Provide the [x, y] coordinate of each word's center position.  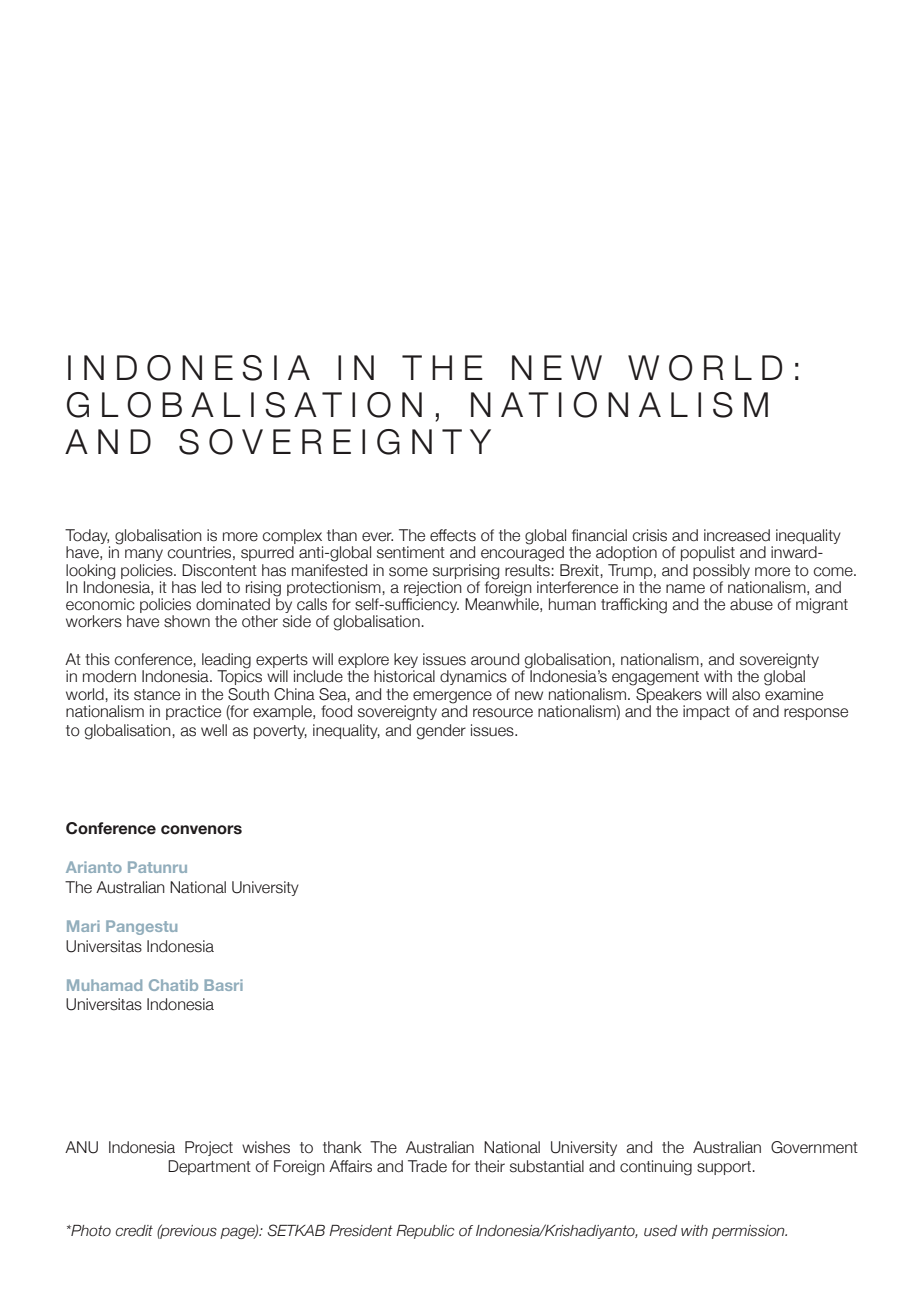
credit [134, 1231]
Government [814, 1147]
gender [441, 732]
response [816, 714]
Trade [427, 1166]
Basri [223, 985]
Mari [83, 926]
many [144, 555]
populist [708, 553]
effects [453, 535]
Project [209, 1148]
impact [706, 712]
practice [193, 712]
